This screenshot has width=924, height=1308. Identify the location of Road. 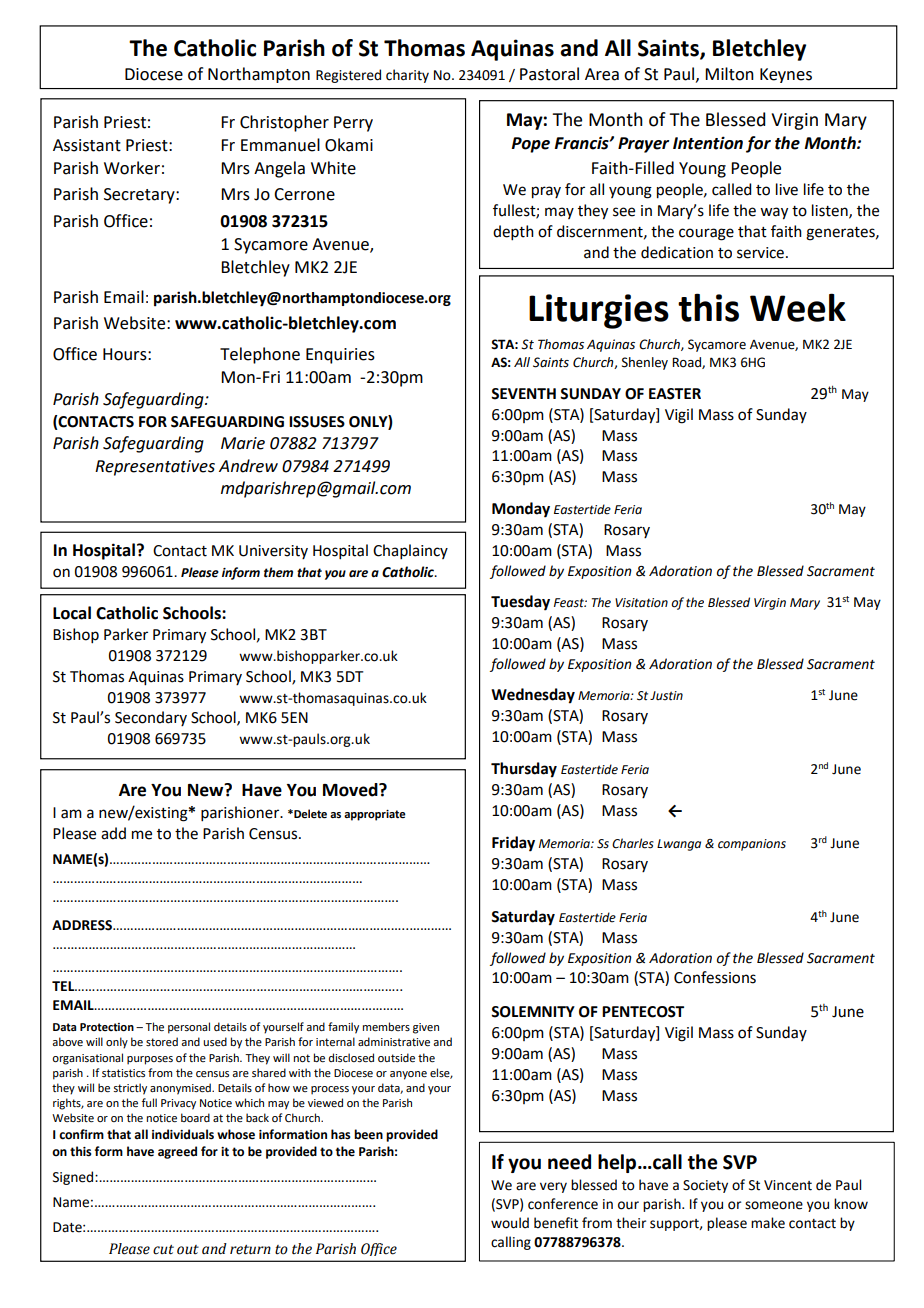
(687, 363).
